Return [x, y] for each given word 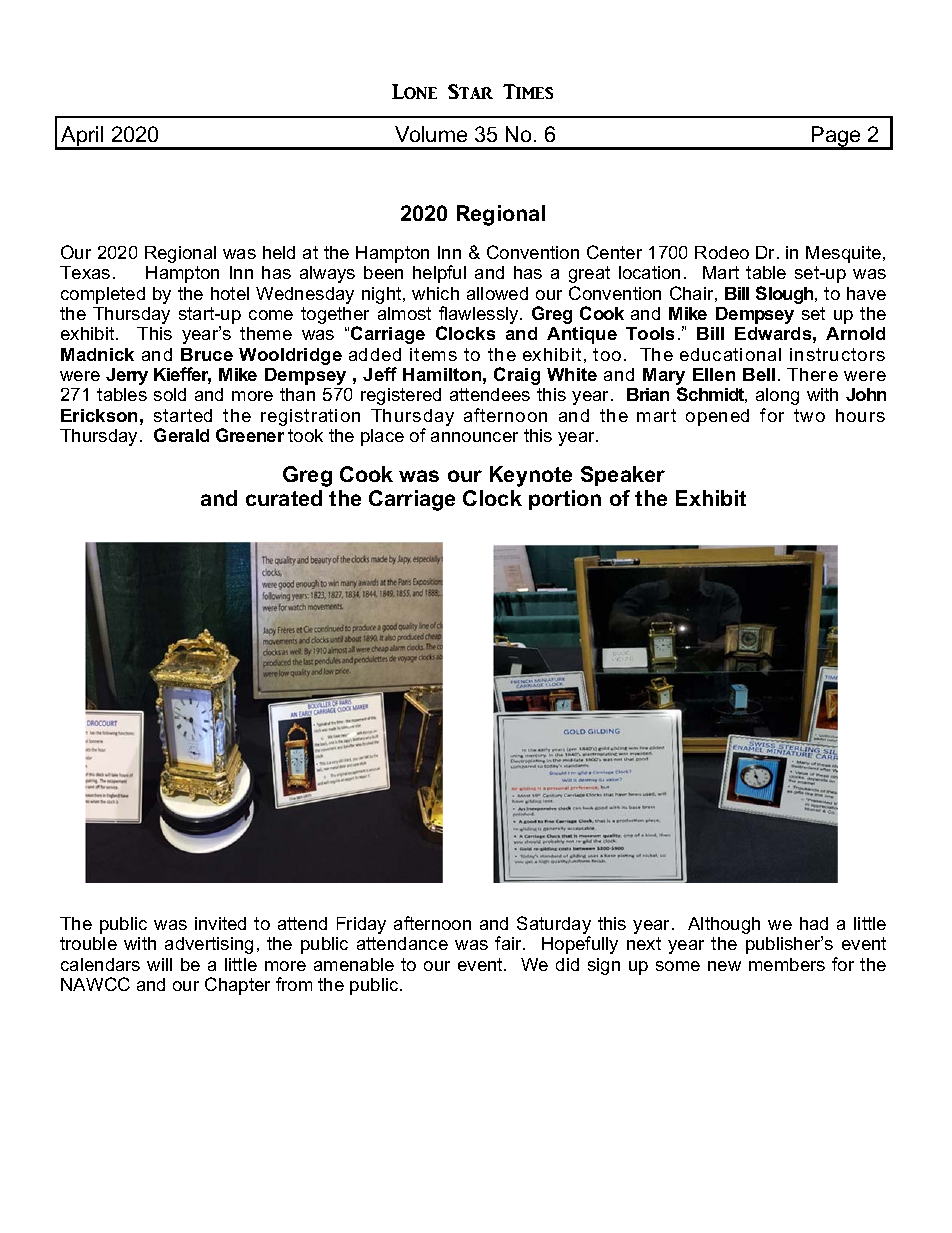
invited [220, 923]
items [433, 354]
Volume [431, 134]
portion [565, 500]
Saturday [554, 926]
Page [836, 137]
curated [284, 498]
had [814, 923]
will [159, 964]
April [82, 137]
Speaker [623, 476]
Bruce [207, 354]
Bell [759, 374]
